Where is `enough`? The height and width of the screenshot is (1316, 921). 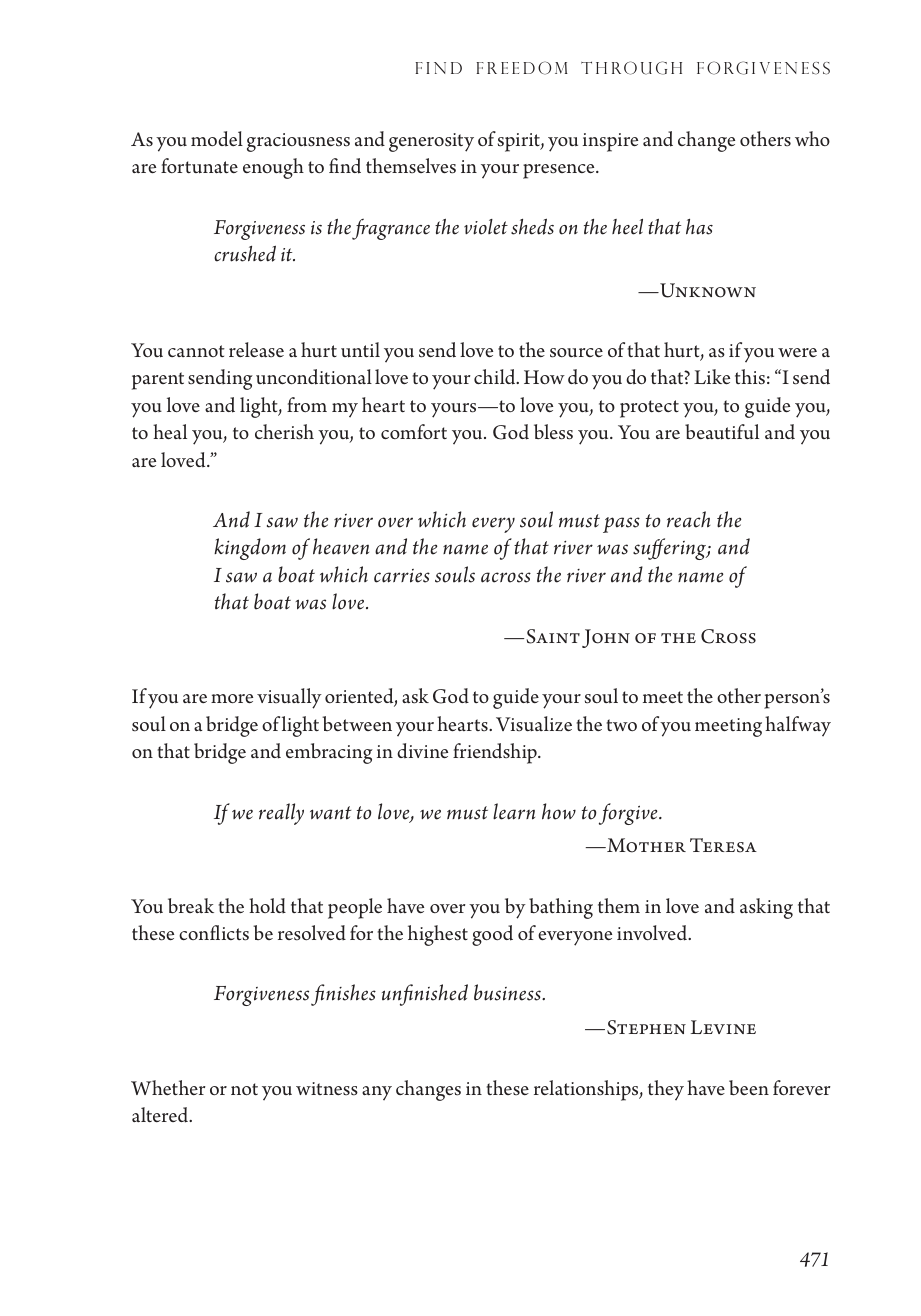
enough is located at coordinates (273, 168).
